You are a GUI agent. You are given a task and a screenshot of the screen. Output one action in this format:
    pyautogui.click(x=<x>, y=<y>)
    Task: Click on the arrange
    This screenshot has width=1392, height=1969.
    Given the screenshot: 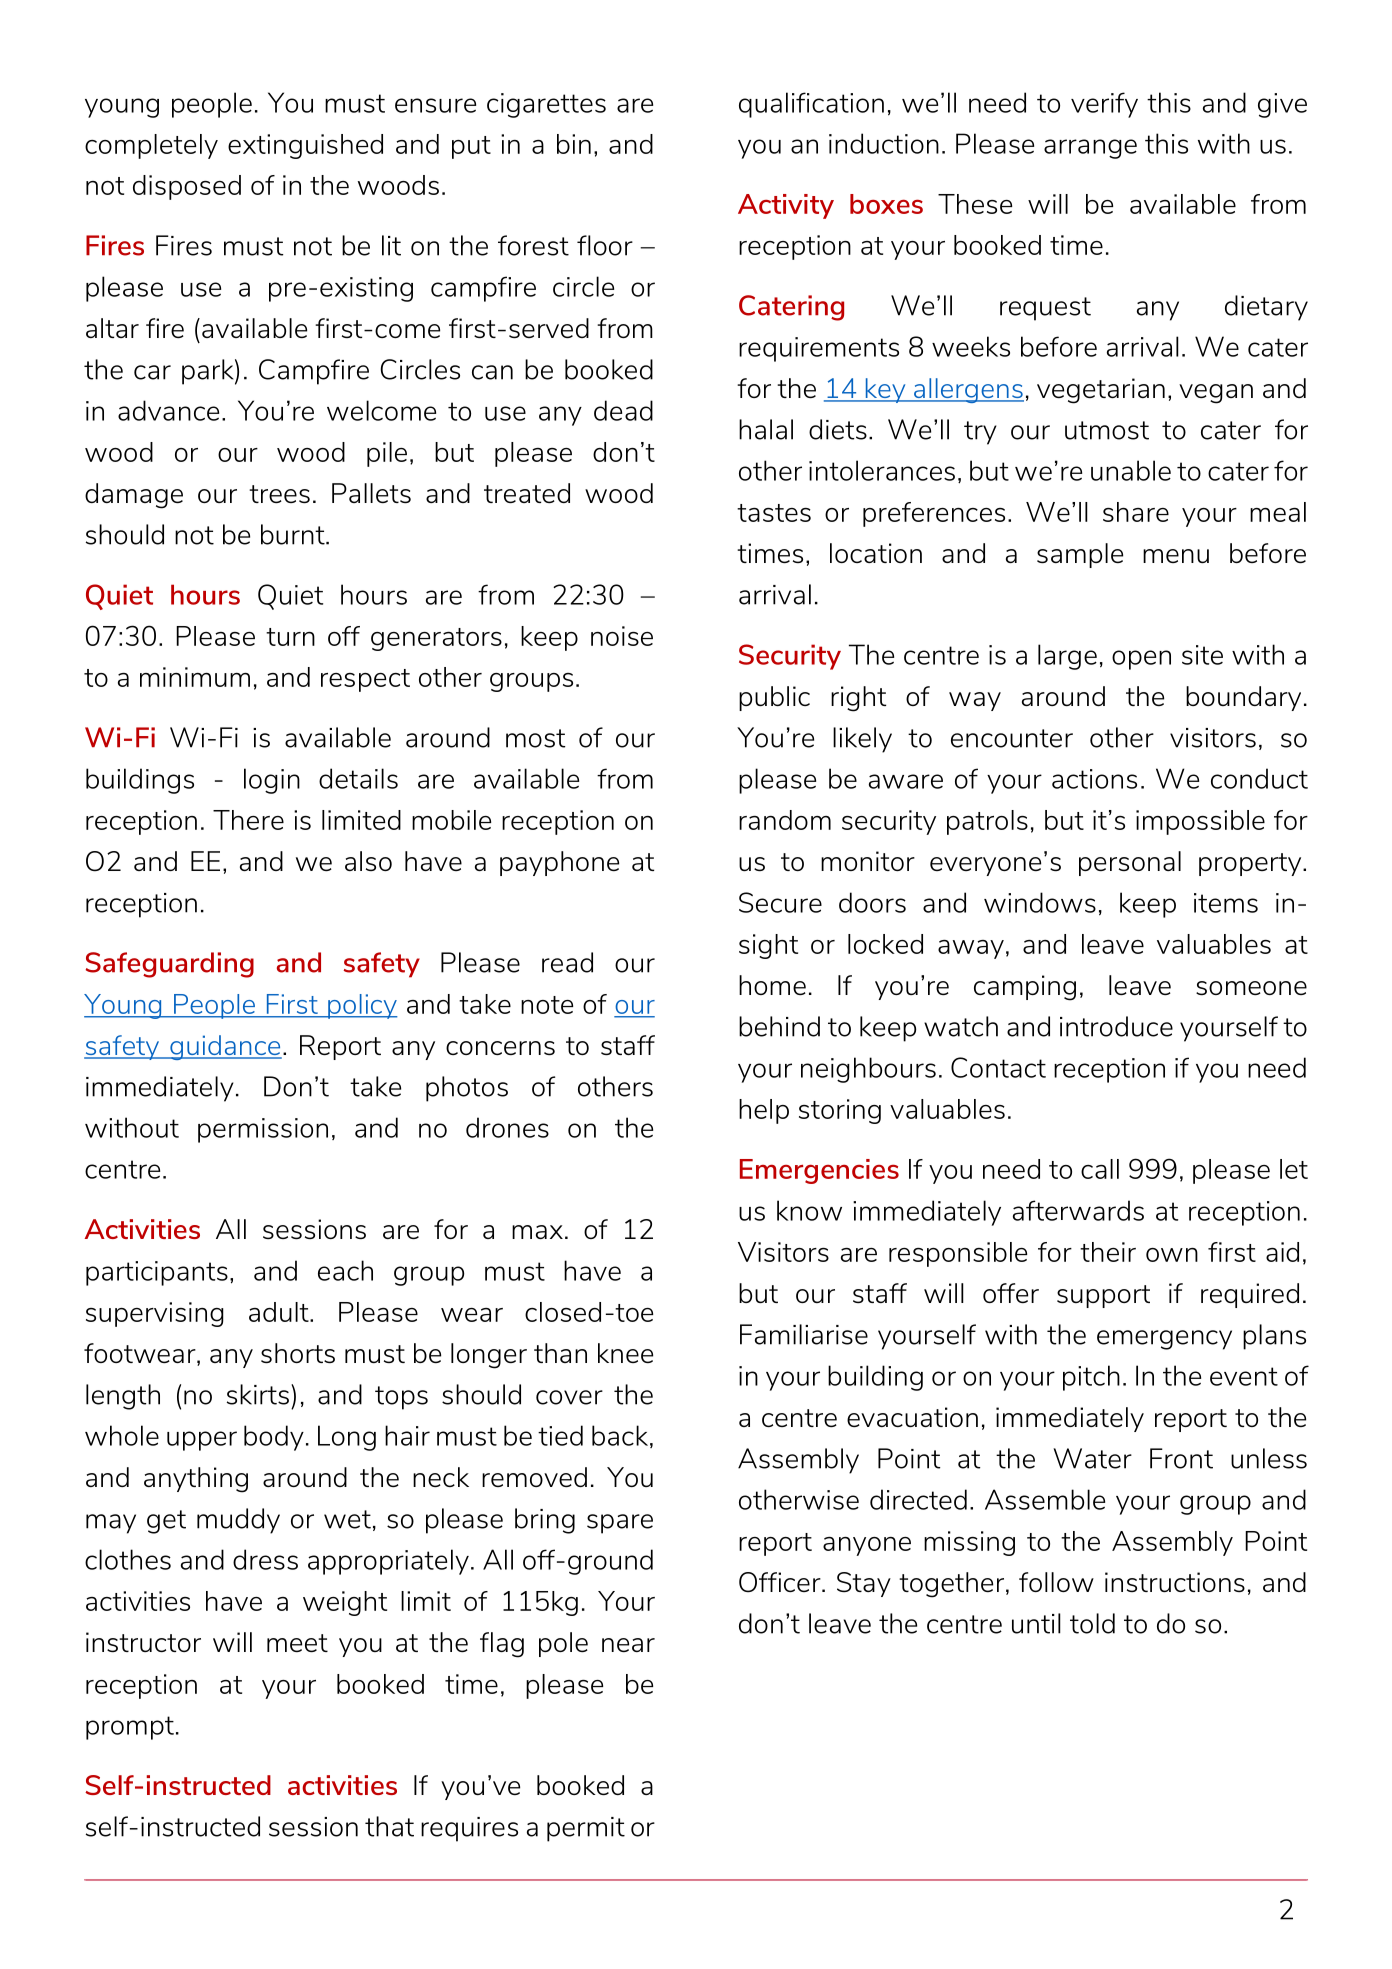 What is the action you would take?
    pyautogui.click(x=1090, y=149)
